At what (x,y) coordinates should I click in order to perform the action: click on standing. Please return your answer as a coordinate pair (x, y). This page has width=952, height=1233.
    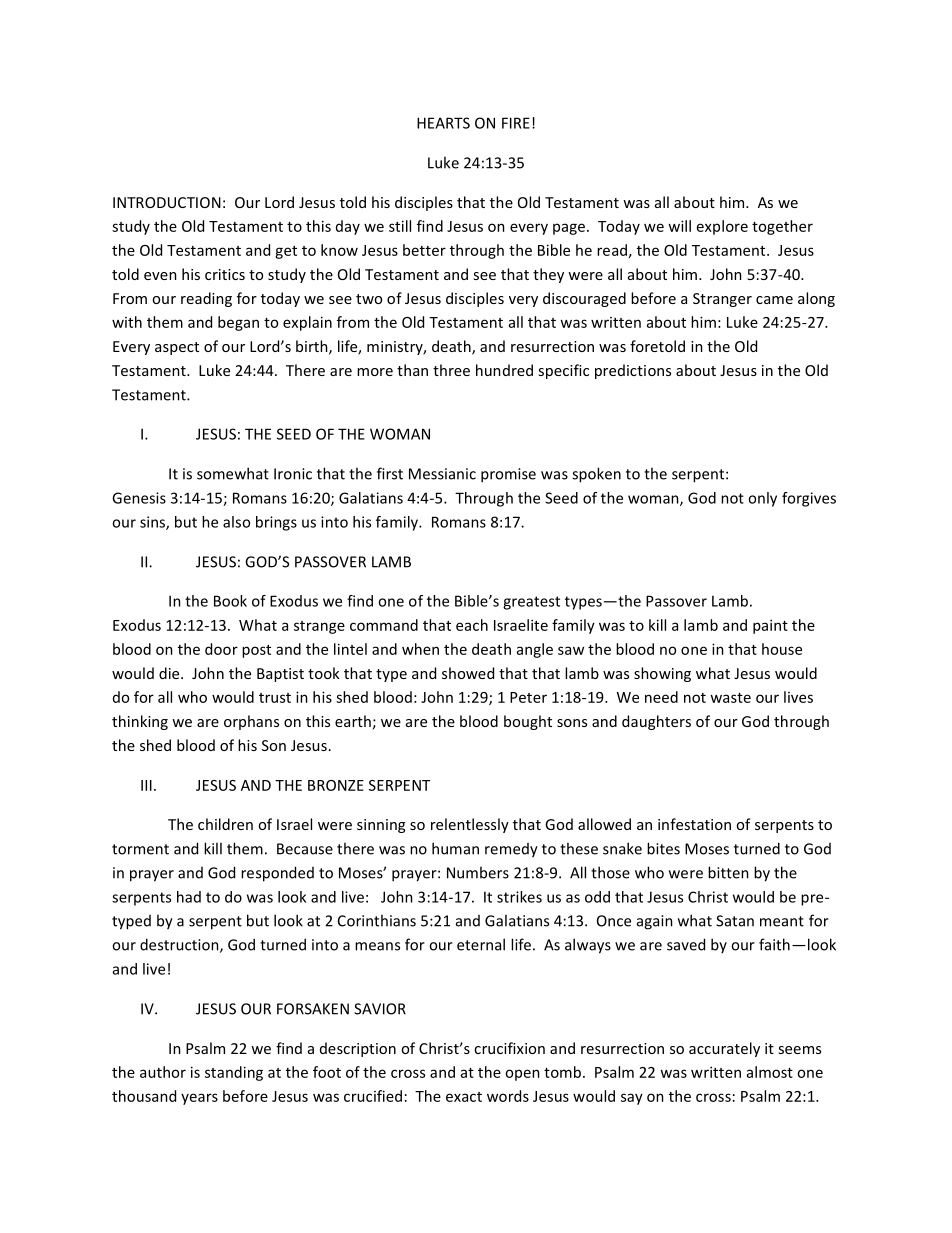
    Looking at the image, I should click on (234, 1073).
